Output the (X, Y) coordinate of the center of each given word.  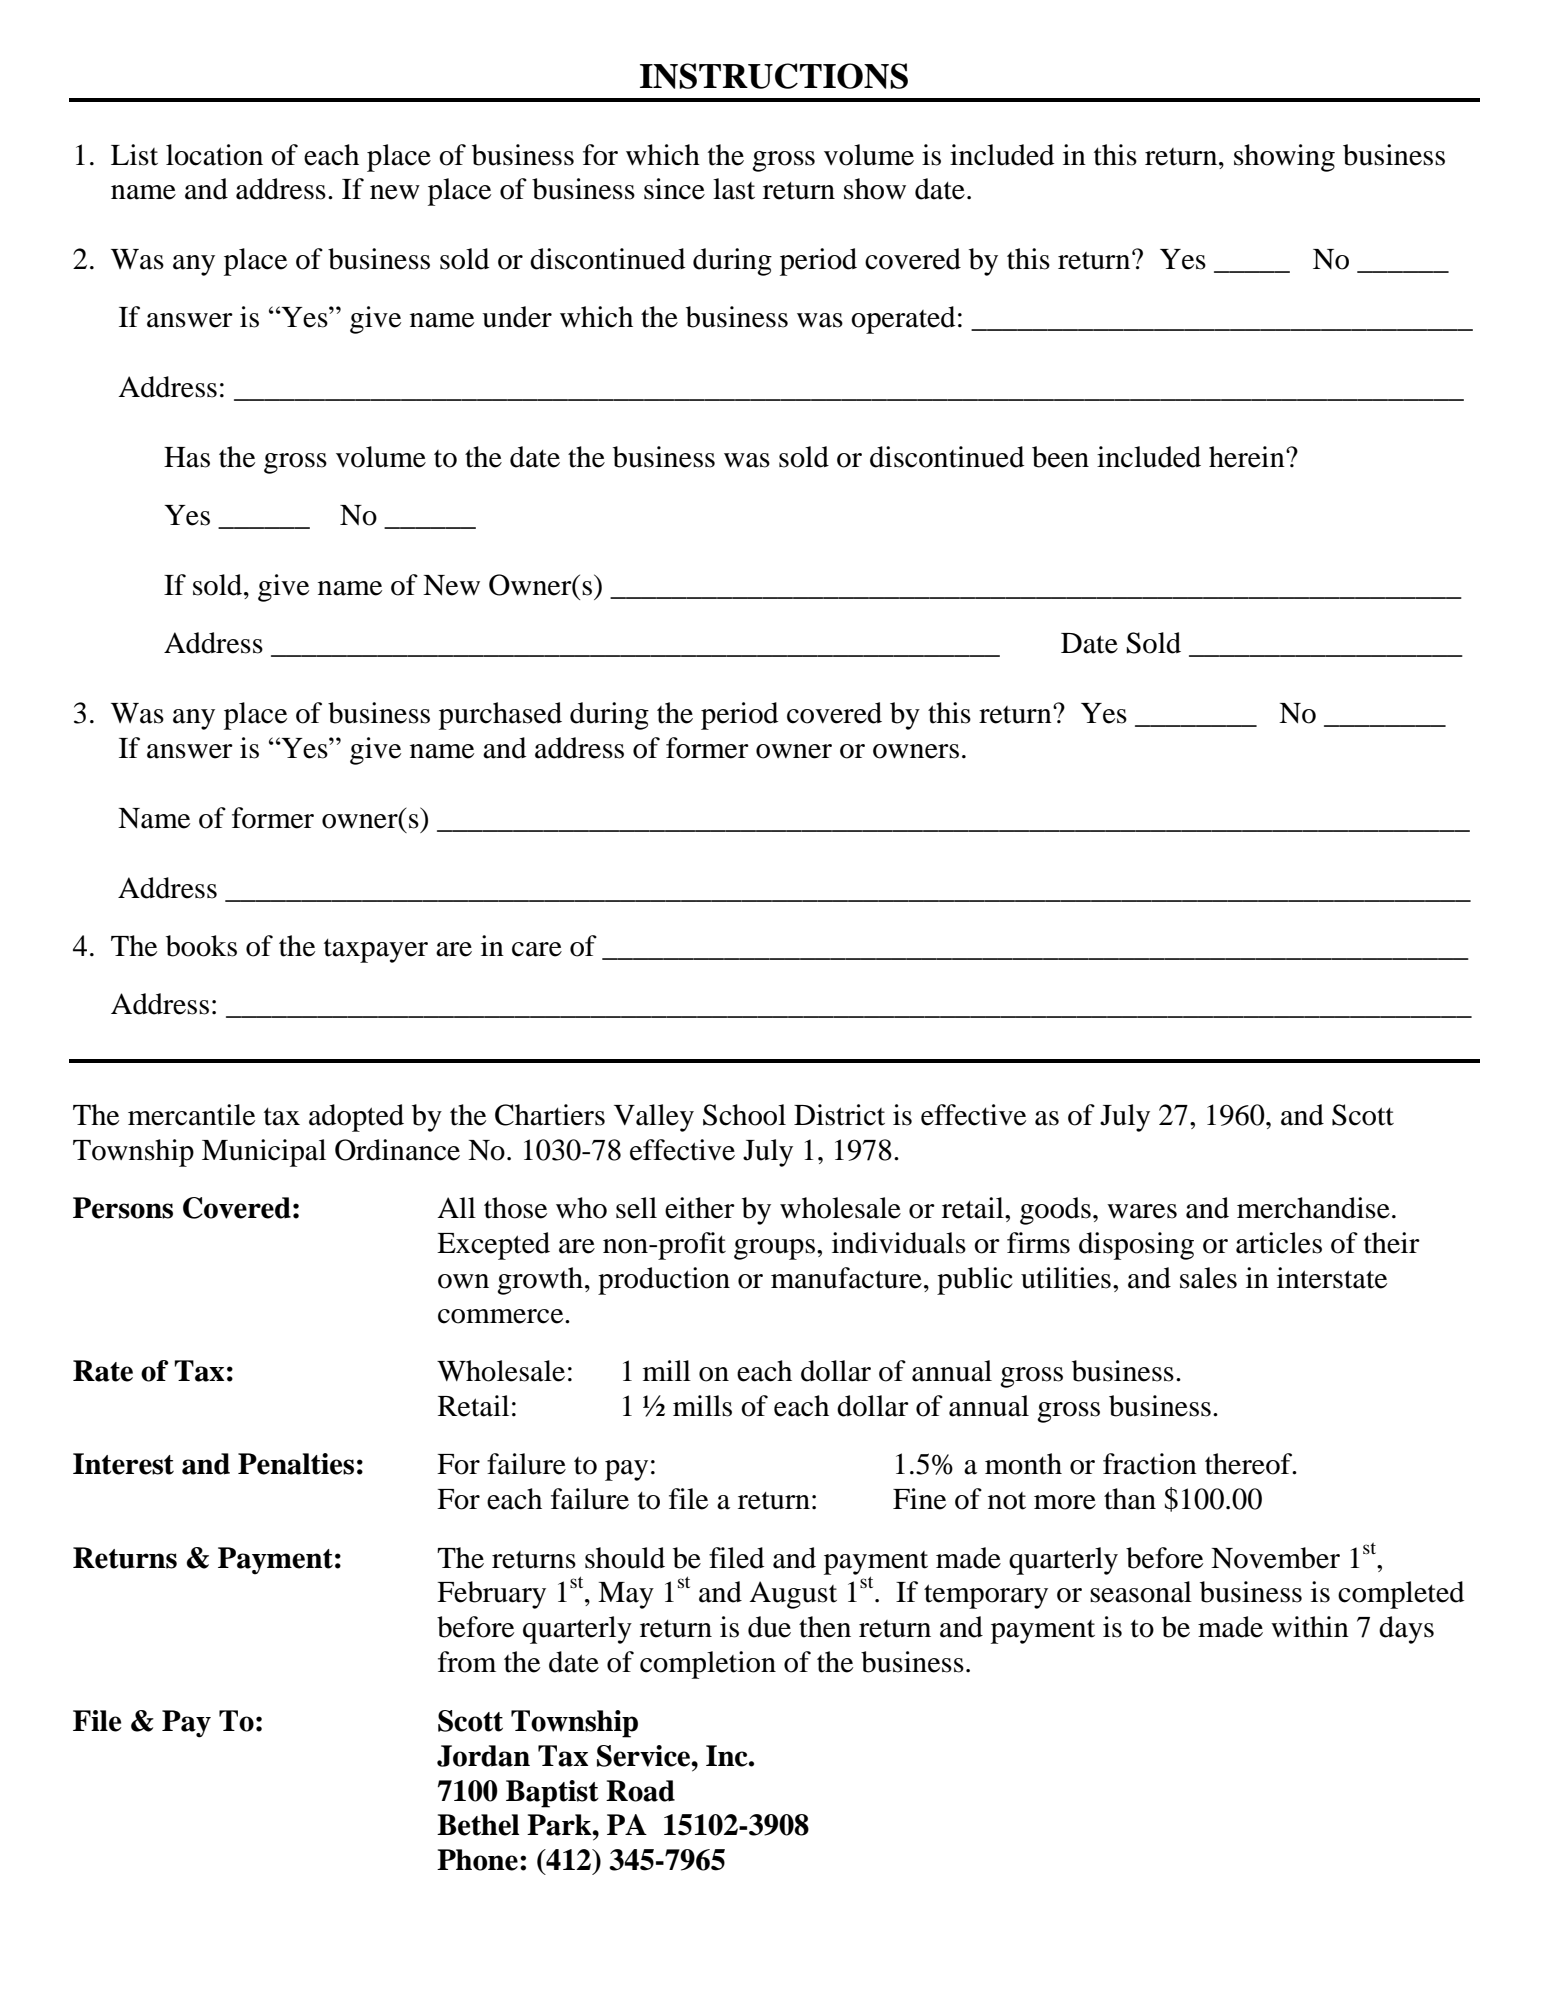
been (1060, 457)
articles (1279, 1243)
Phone (477, 1860)
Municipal (264, 1153)
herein (1248, 457)
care (537, 949)
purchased (500, 716)
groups (774, 1249)
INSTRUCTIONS (774, 76)
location (214, 155)
